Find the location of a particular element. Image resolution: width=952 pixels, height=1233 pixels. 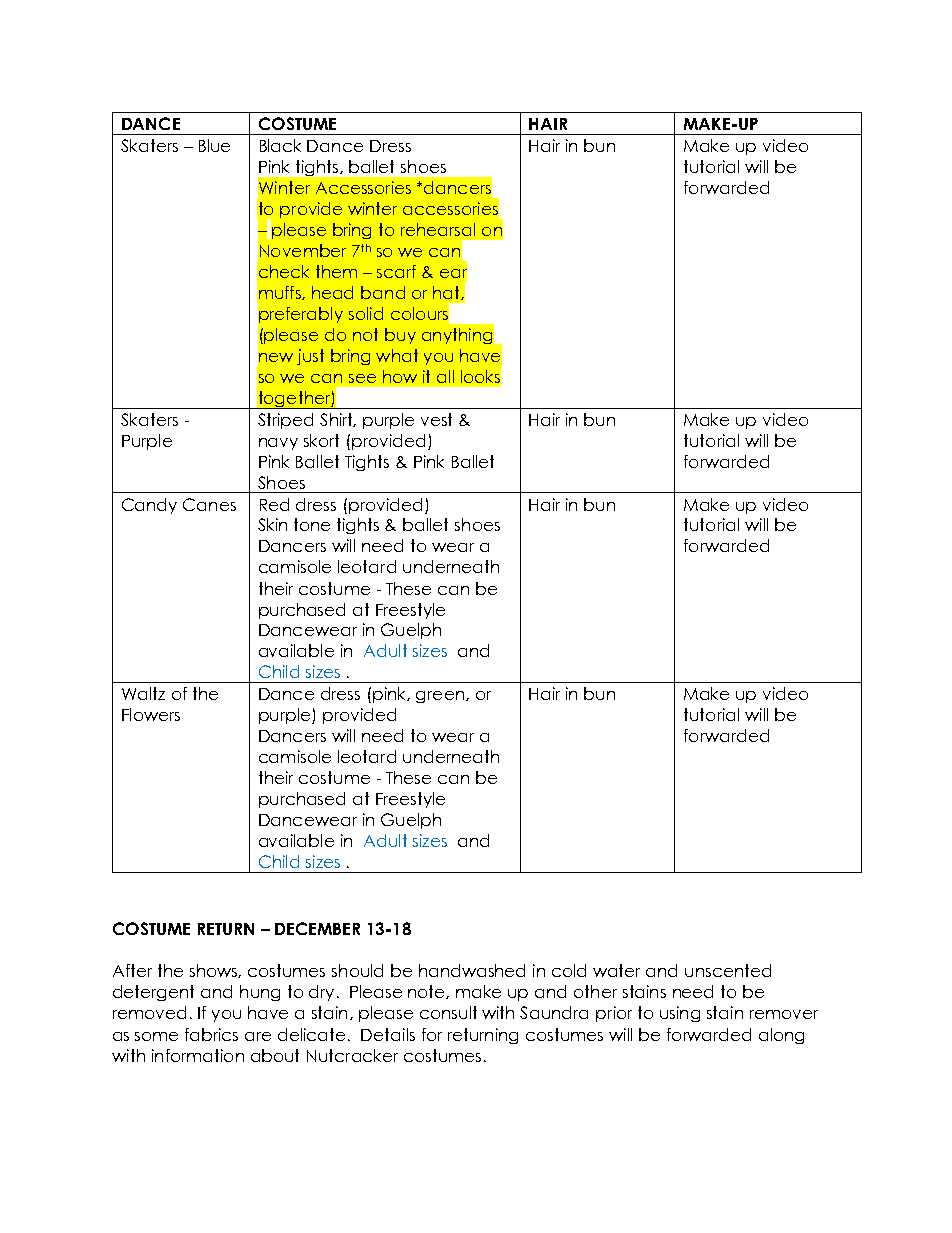

band is located at coordinates (383, 292).
